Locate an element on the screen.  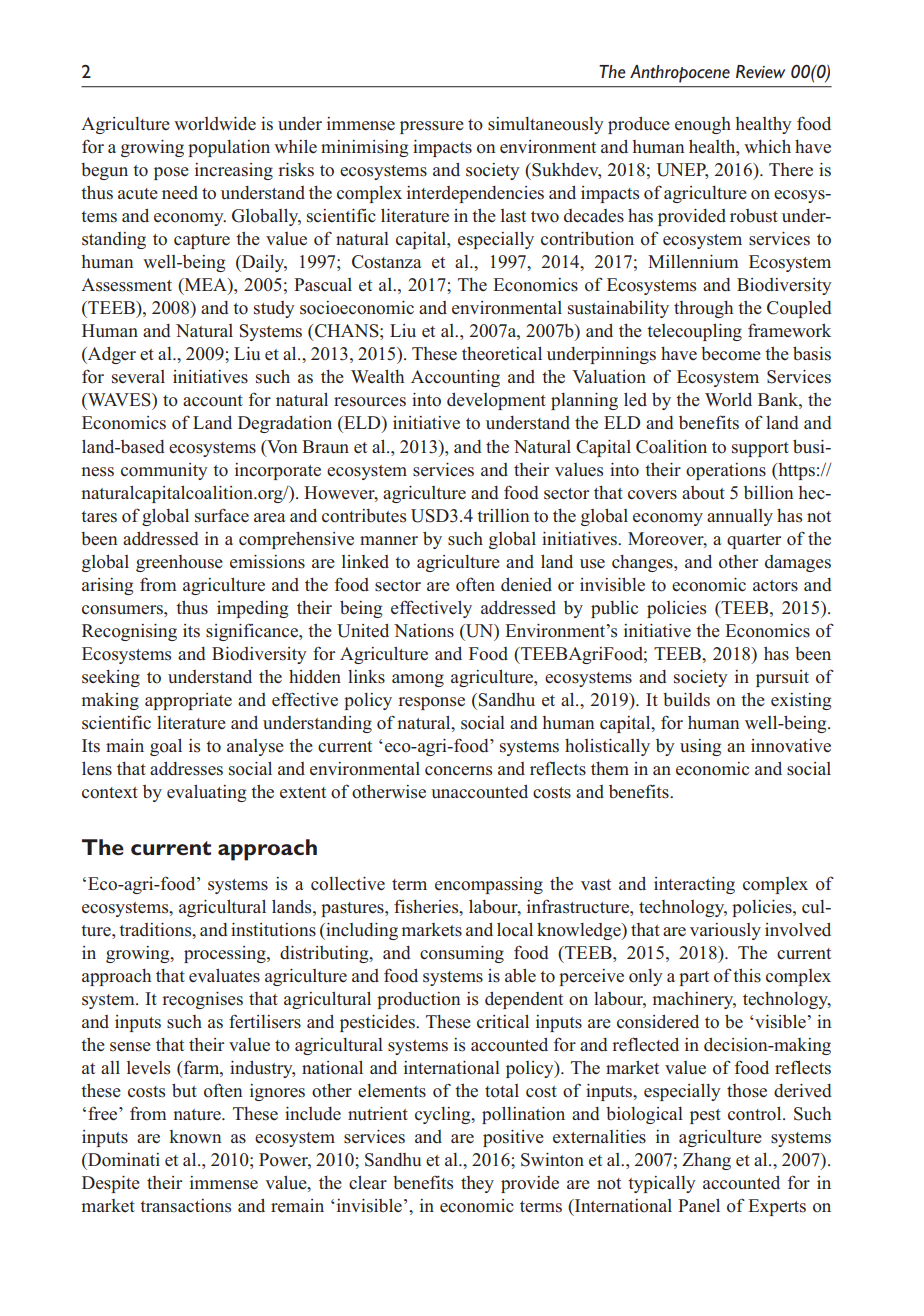
transactions is located at coordinates (185, 1206).
